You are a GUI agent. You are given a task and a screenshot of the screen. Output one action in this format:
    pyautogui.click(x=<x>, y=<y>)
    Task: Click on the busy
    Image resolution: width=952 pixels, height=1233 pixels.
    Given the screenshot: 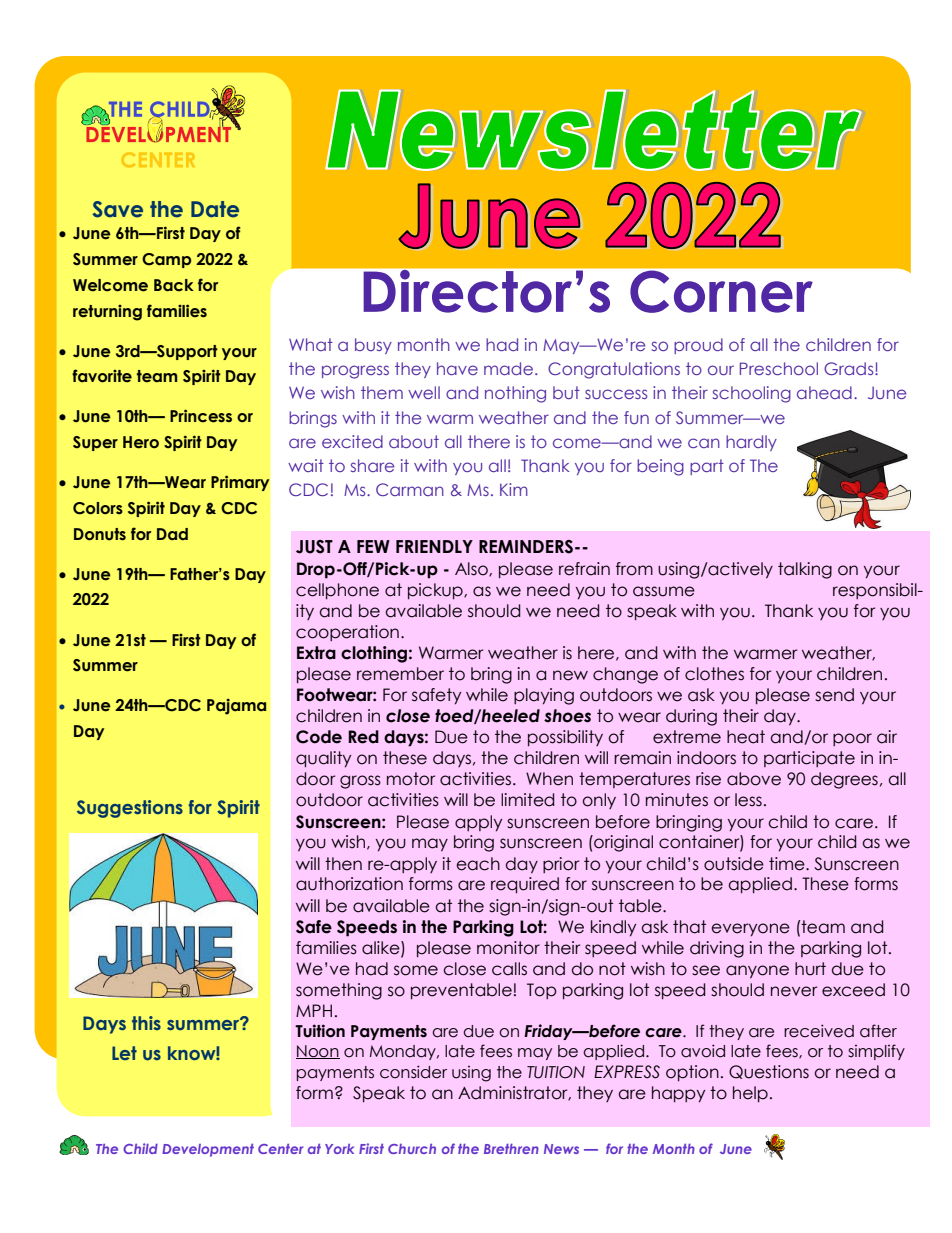 What is the action you would take?
    pyautogui.click(x=373, y=346)
